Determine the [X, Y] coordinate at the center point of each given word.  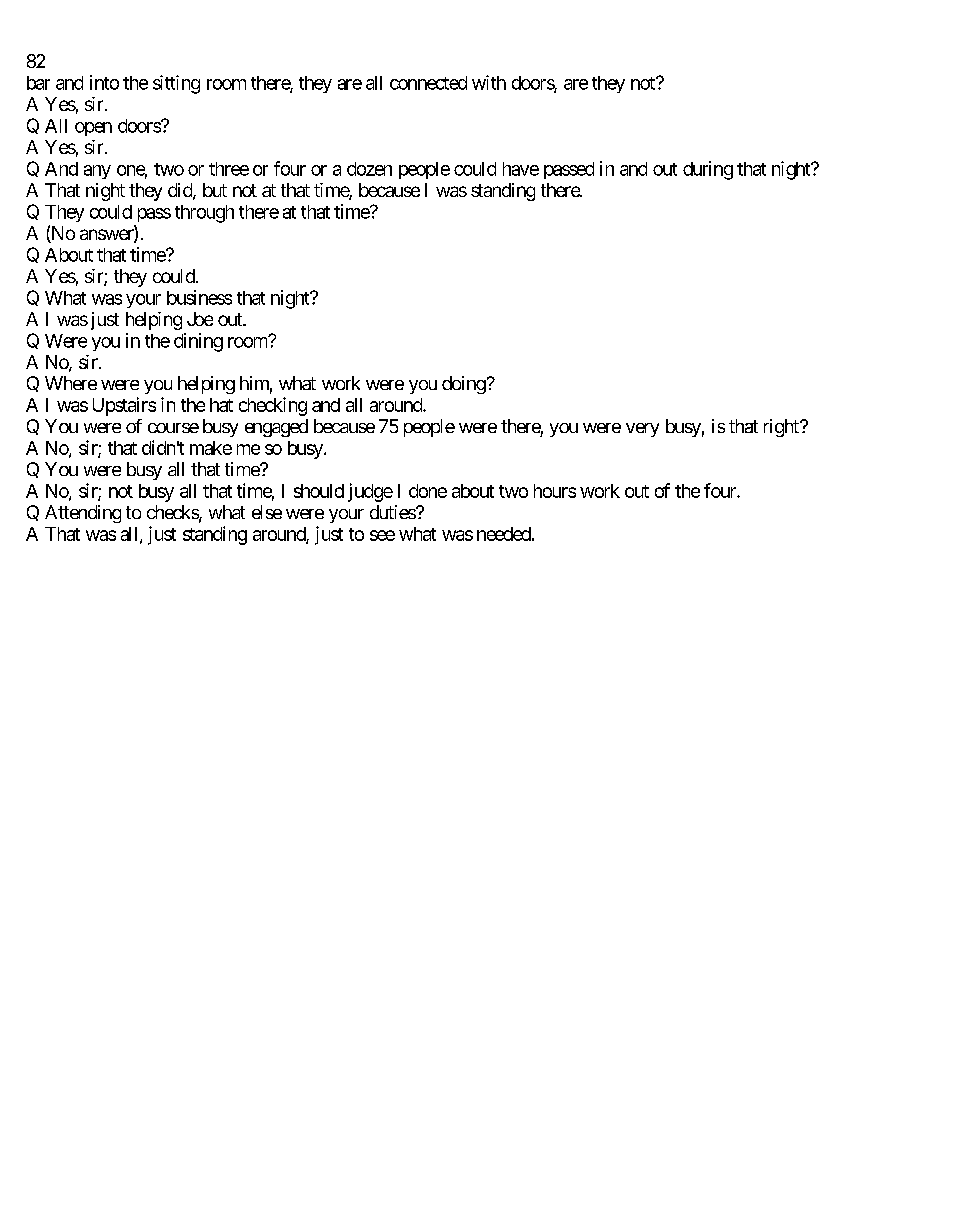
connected [428, 83]
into [104, 82]
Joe [200, 319]
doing [464, 385]
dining [198, 342]
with [489, 82]
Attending [83, 514]
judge [370, 492]
